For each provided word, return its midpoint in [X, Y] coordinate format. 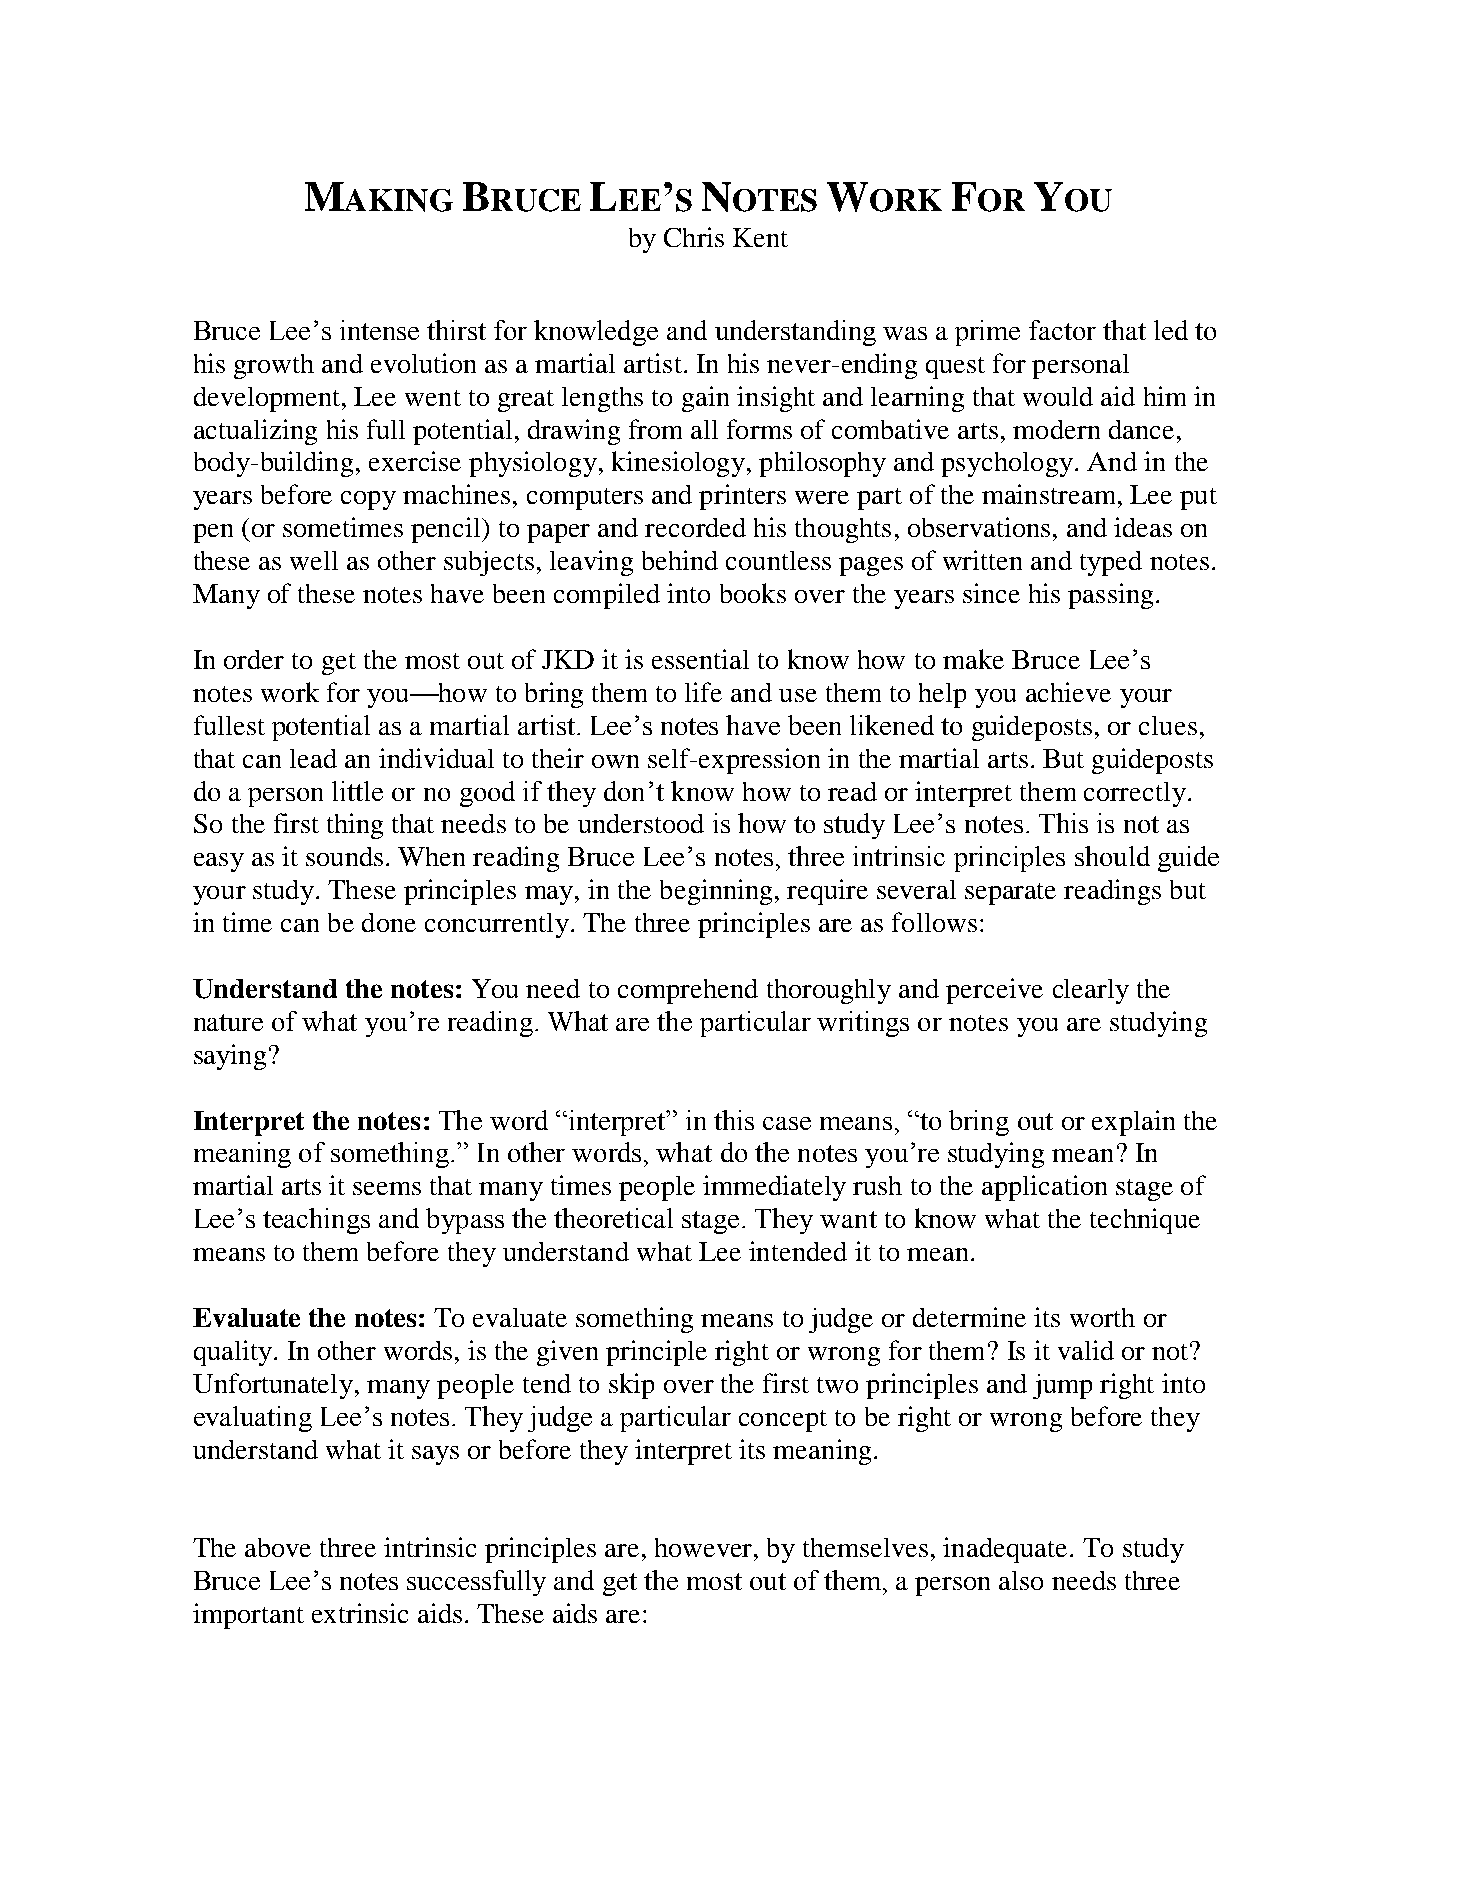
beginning [716, 892]
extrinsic [360, 1613]
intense [379, 330]
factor [1062, 330]
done [389, 922]
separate [1010, 894]
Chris [694, 237]
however [705, 1547]
